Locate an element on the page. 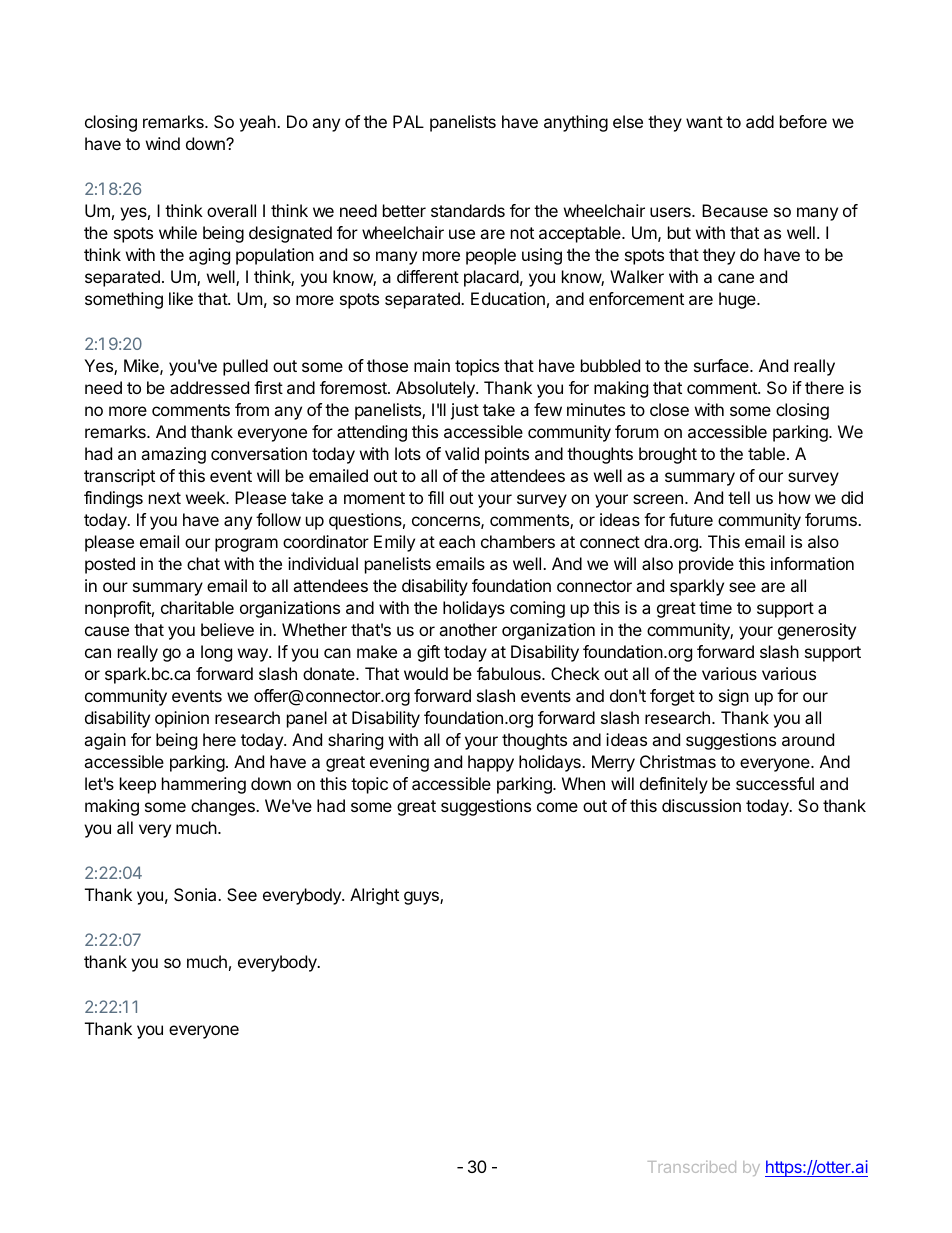 The height and width of the page is (1233, 952). around is located at coordinates (808, 739).
